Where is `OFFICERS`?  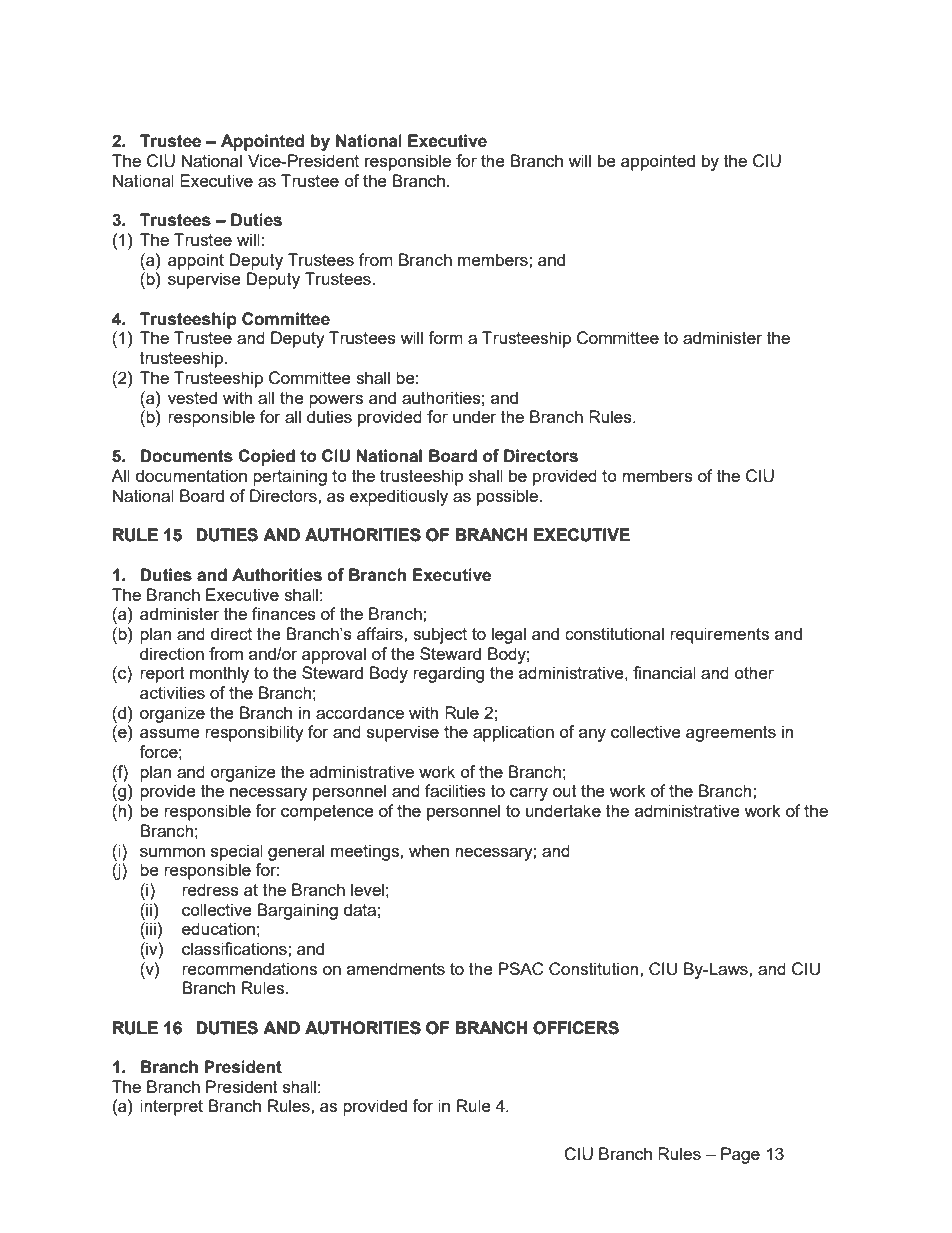 OFFICERS is located at coordinates (576, 1028).
